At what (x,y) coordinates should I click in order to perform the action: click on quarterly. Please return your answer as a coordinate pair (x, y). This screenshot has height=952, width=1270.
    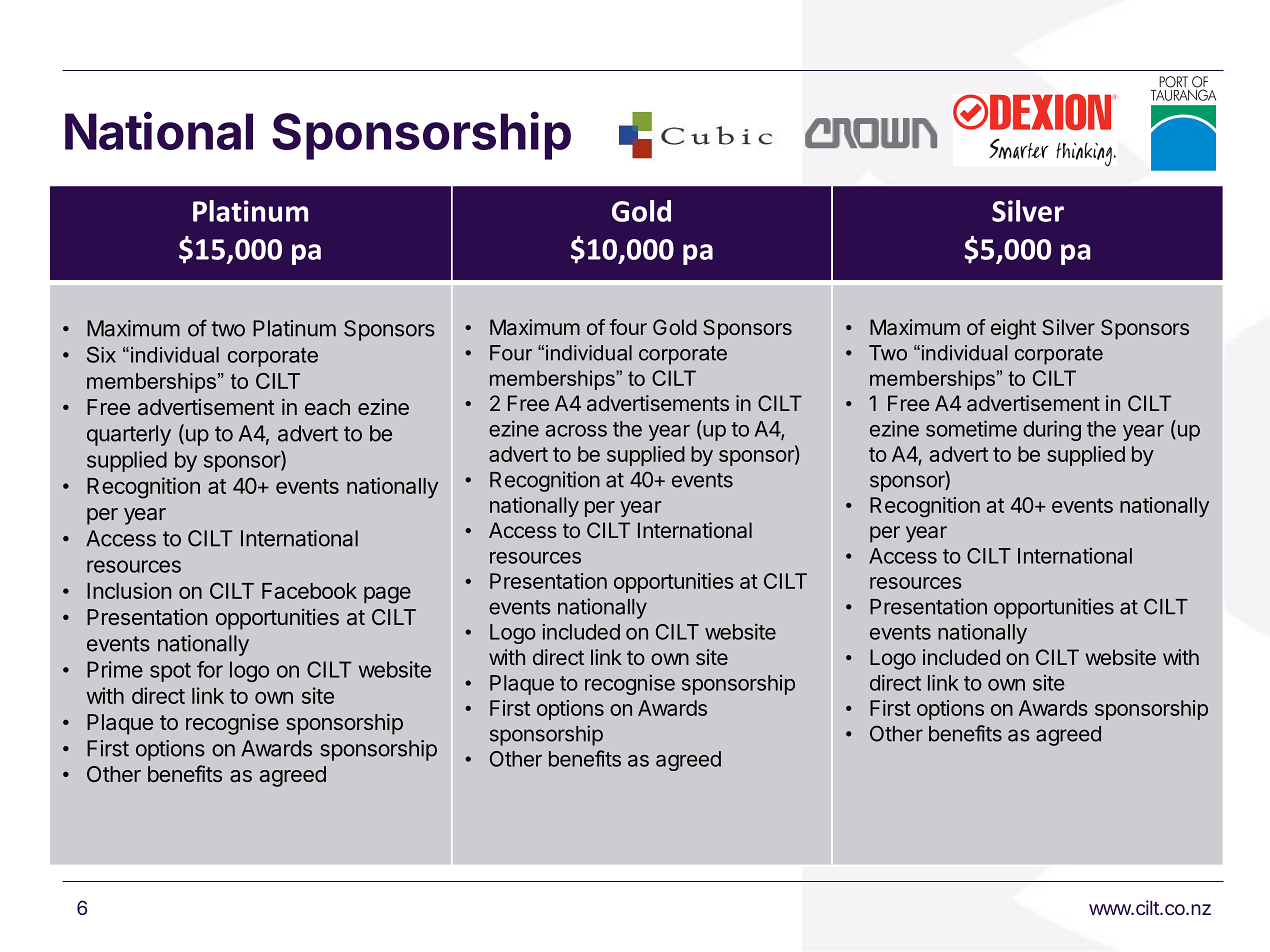
    Looking at the image, I should click on (129, 435).
